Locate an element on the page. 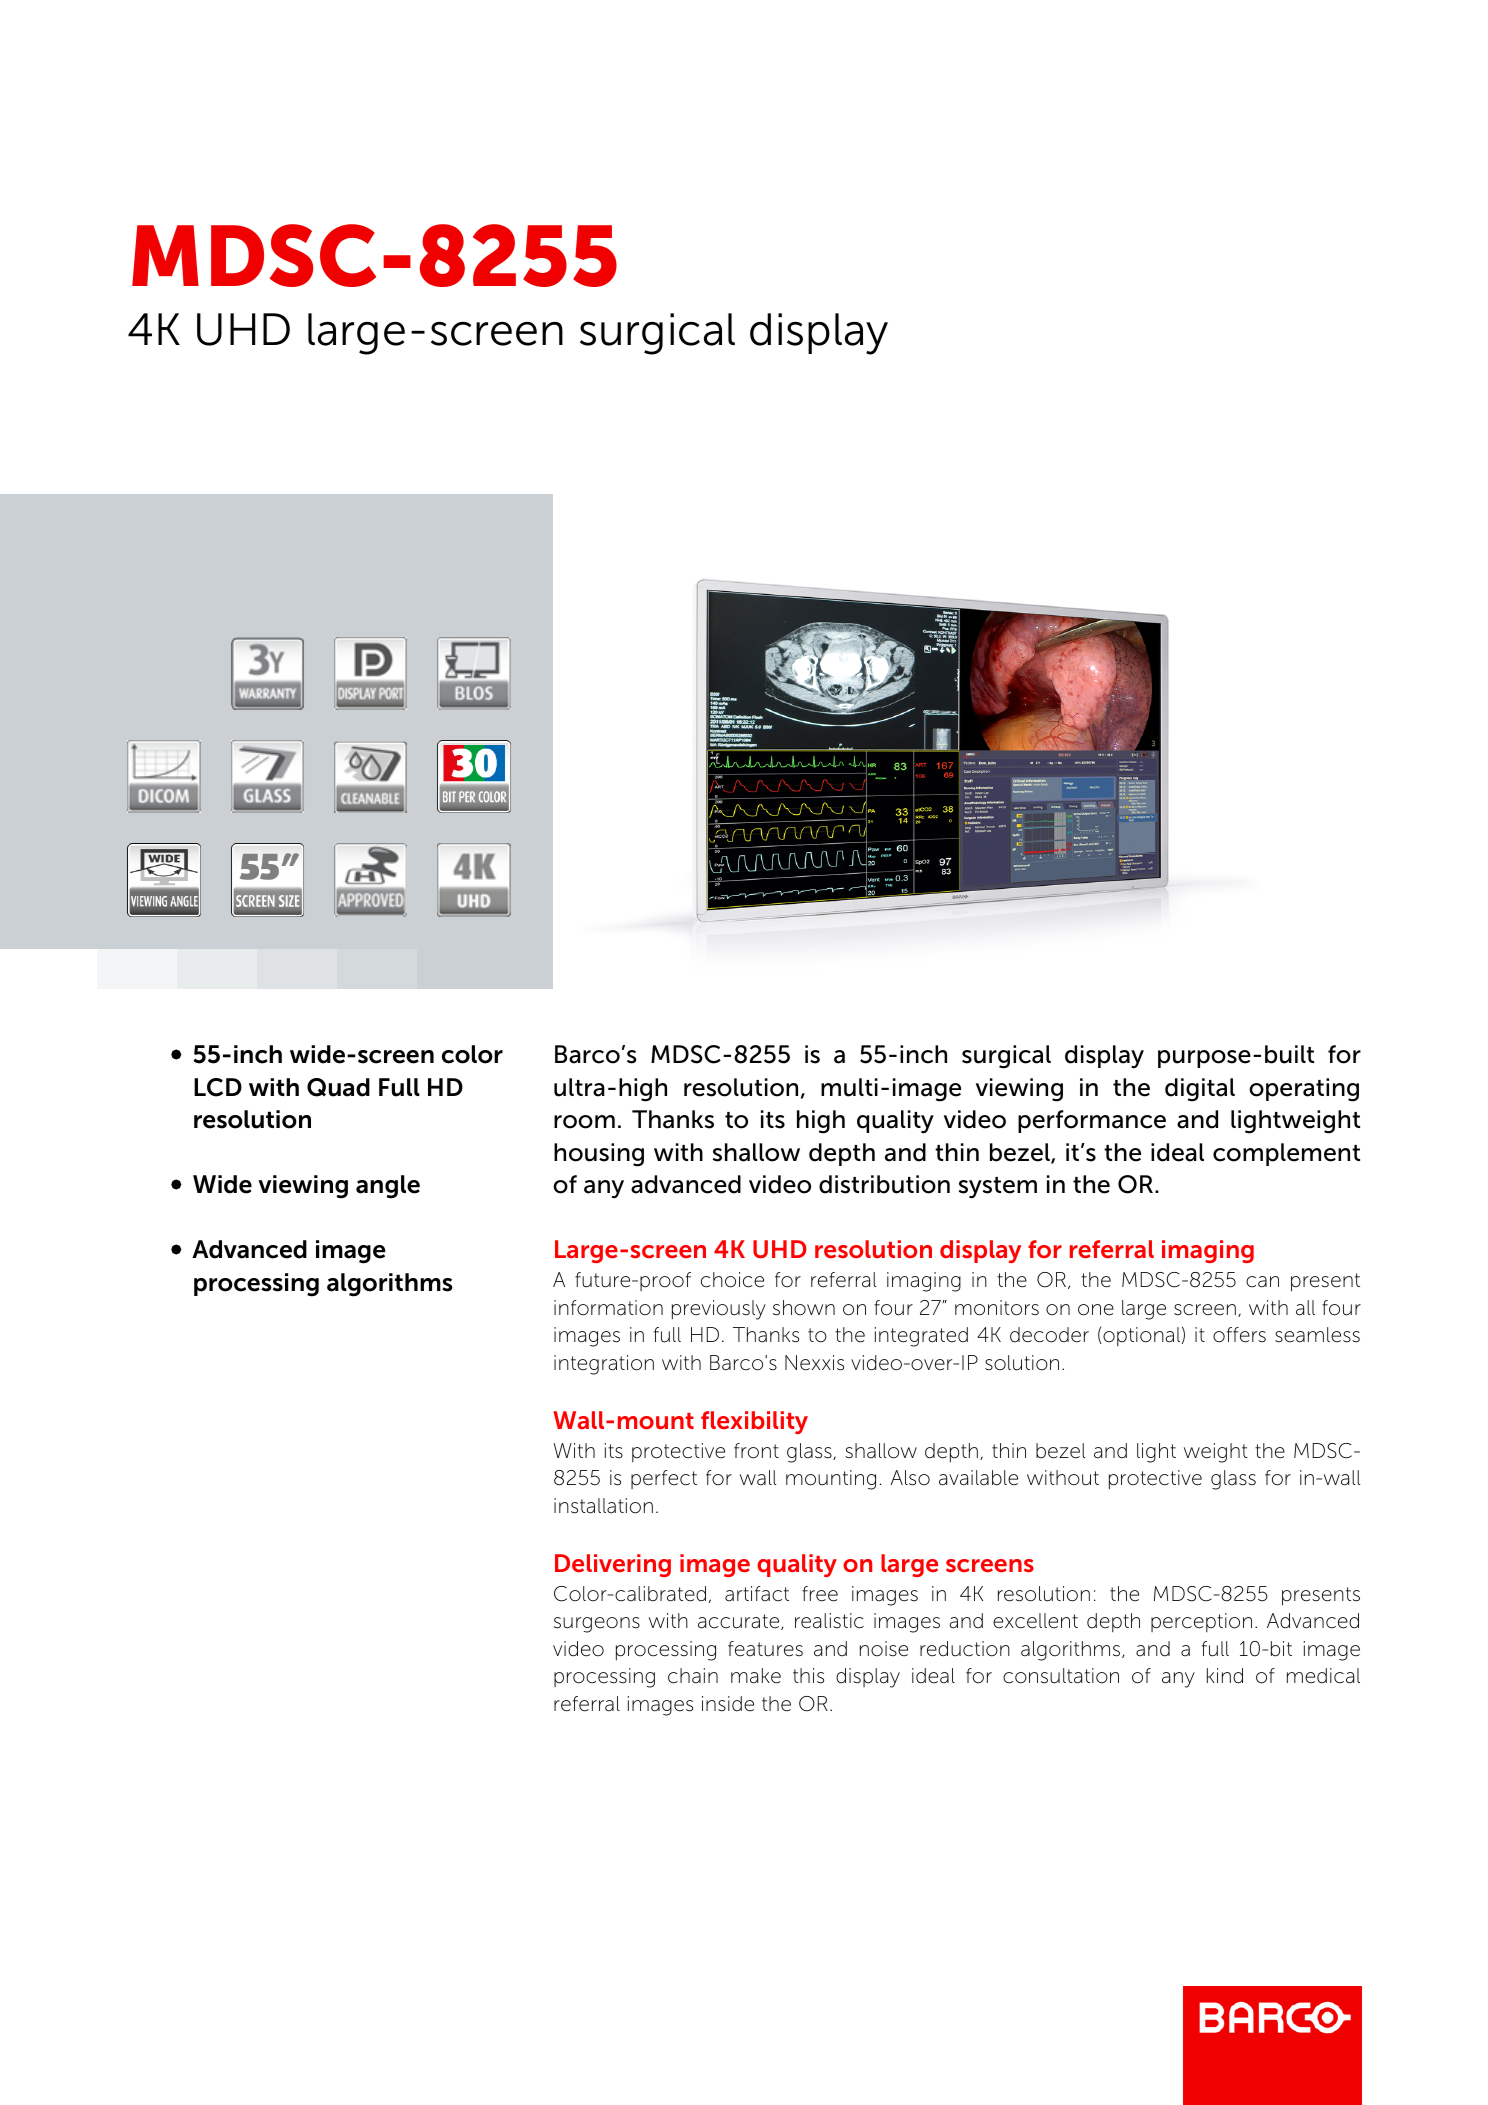 This document has width=1488, height=2105. available is located at coordinates (978, 1478).
